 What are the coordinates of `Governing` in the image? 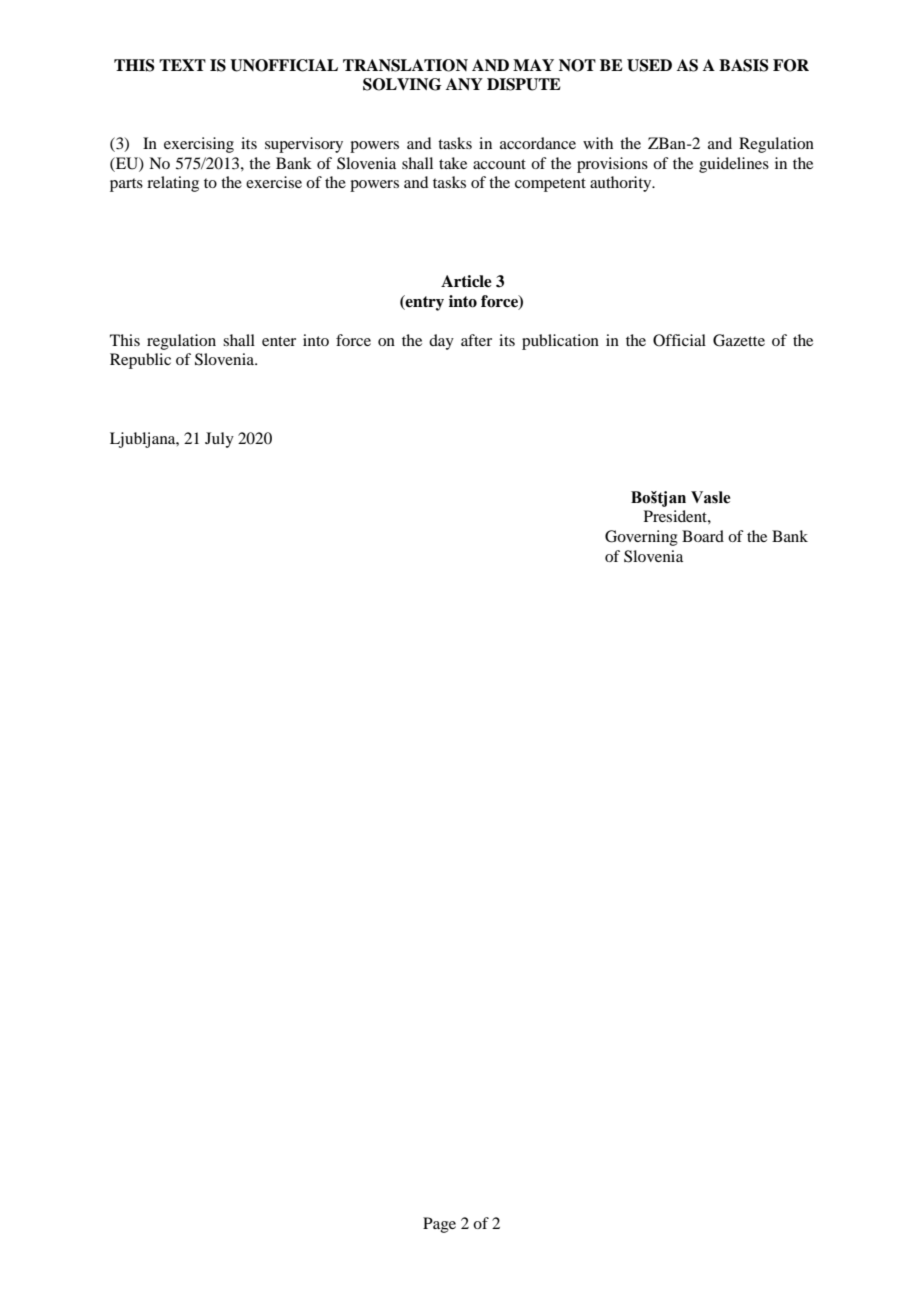 It's located at (641, 538).
